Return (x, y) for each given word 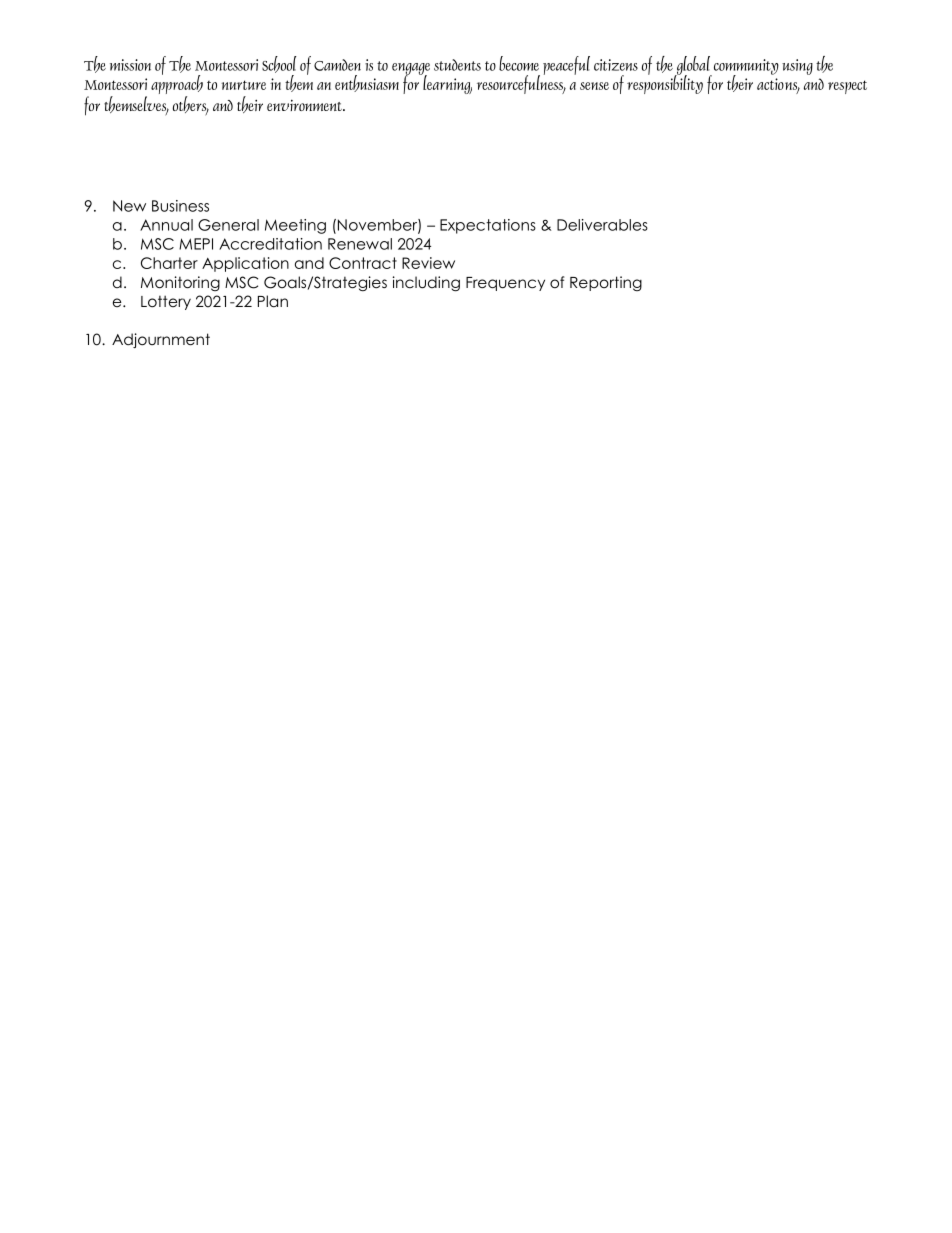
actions (778, 85)
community (745, 68)
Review (428, 263)
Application (245, 264)
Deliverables (602, 225)
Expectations (488, 226)
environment (305, 105)
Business (180, 206)
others (191, 106)
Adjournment (161, 340)
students (457, 65)
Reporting (606, 283)
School (279, 64)
